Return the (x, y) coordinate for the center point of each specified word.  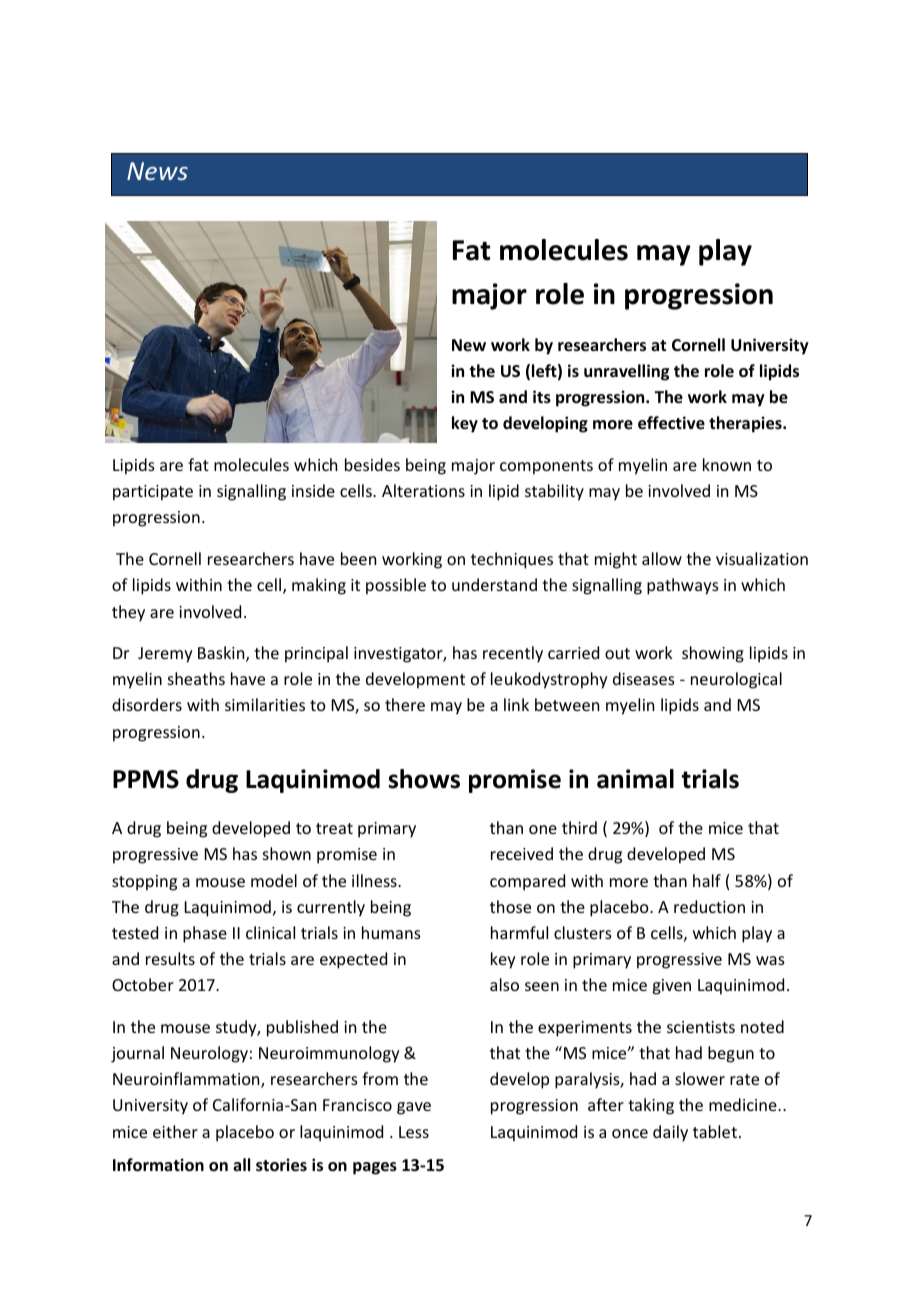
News (157, 171)
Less (414, 1132)
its (542, 397)
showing (713, 654)
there (405, 704)
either (175, 1131)
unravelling (626, 372)
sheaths (196, 678)
